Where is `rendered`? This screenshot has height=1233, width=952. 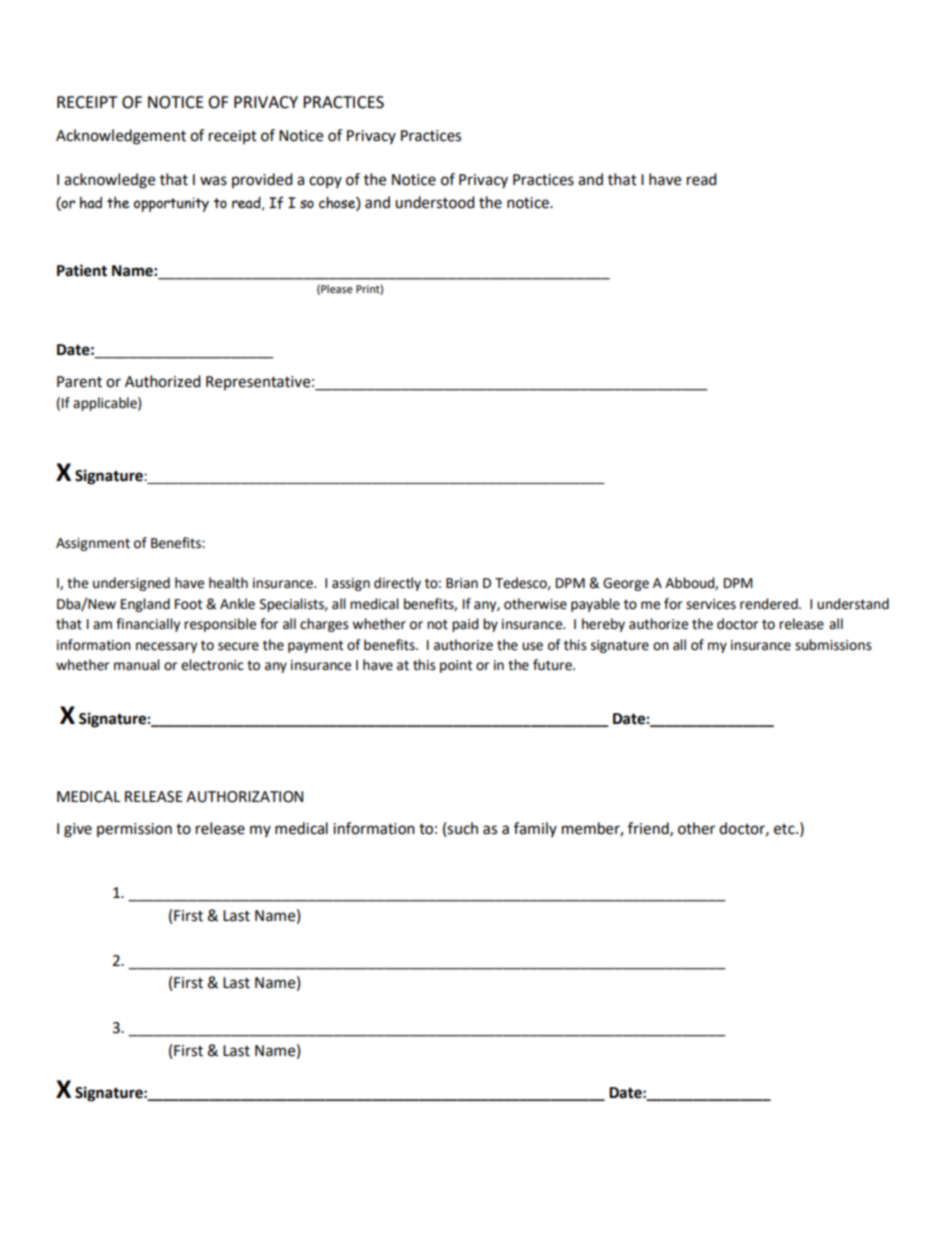 rendered is located at coordinates (770, 604).
